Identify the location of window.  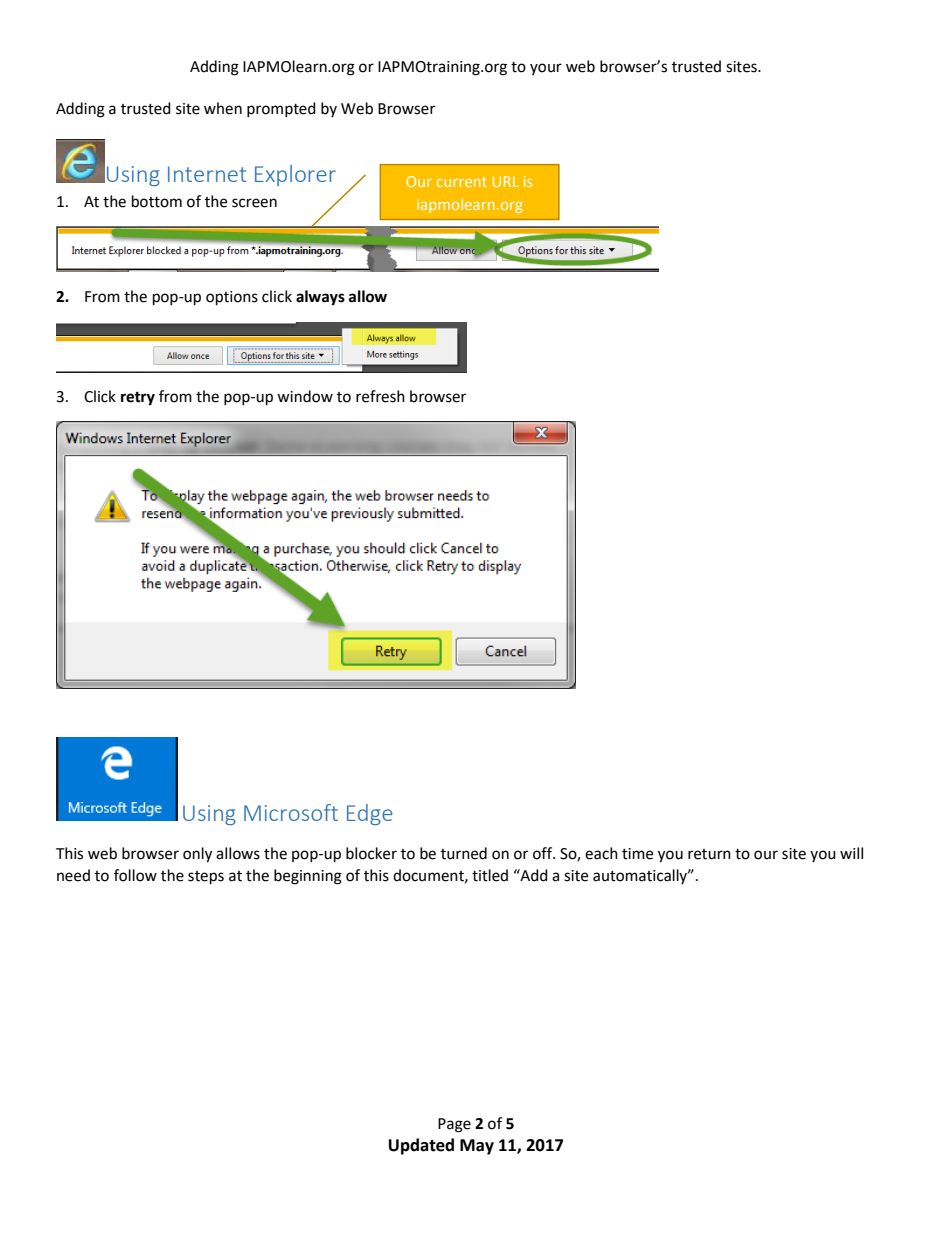
(305, 396).
